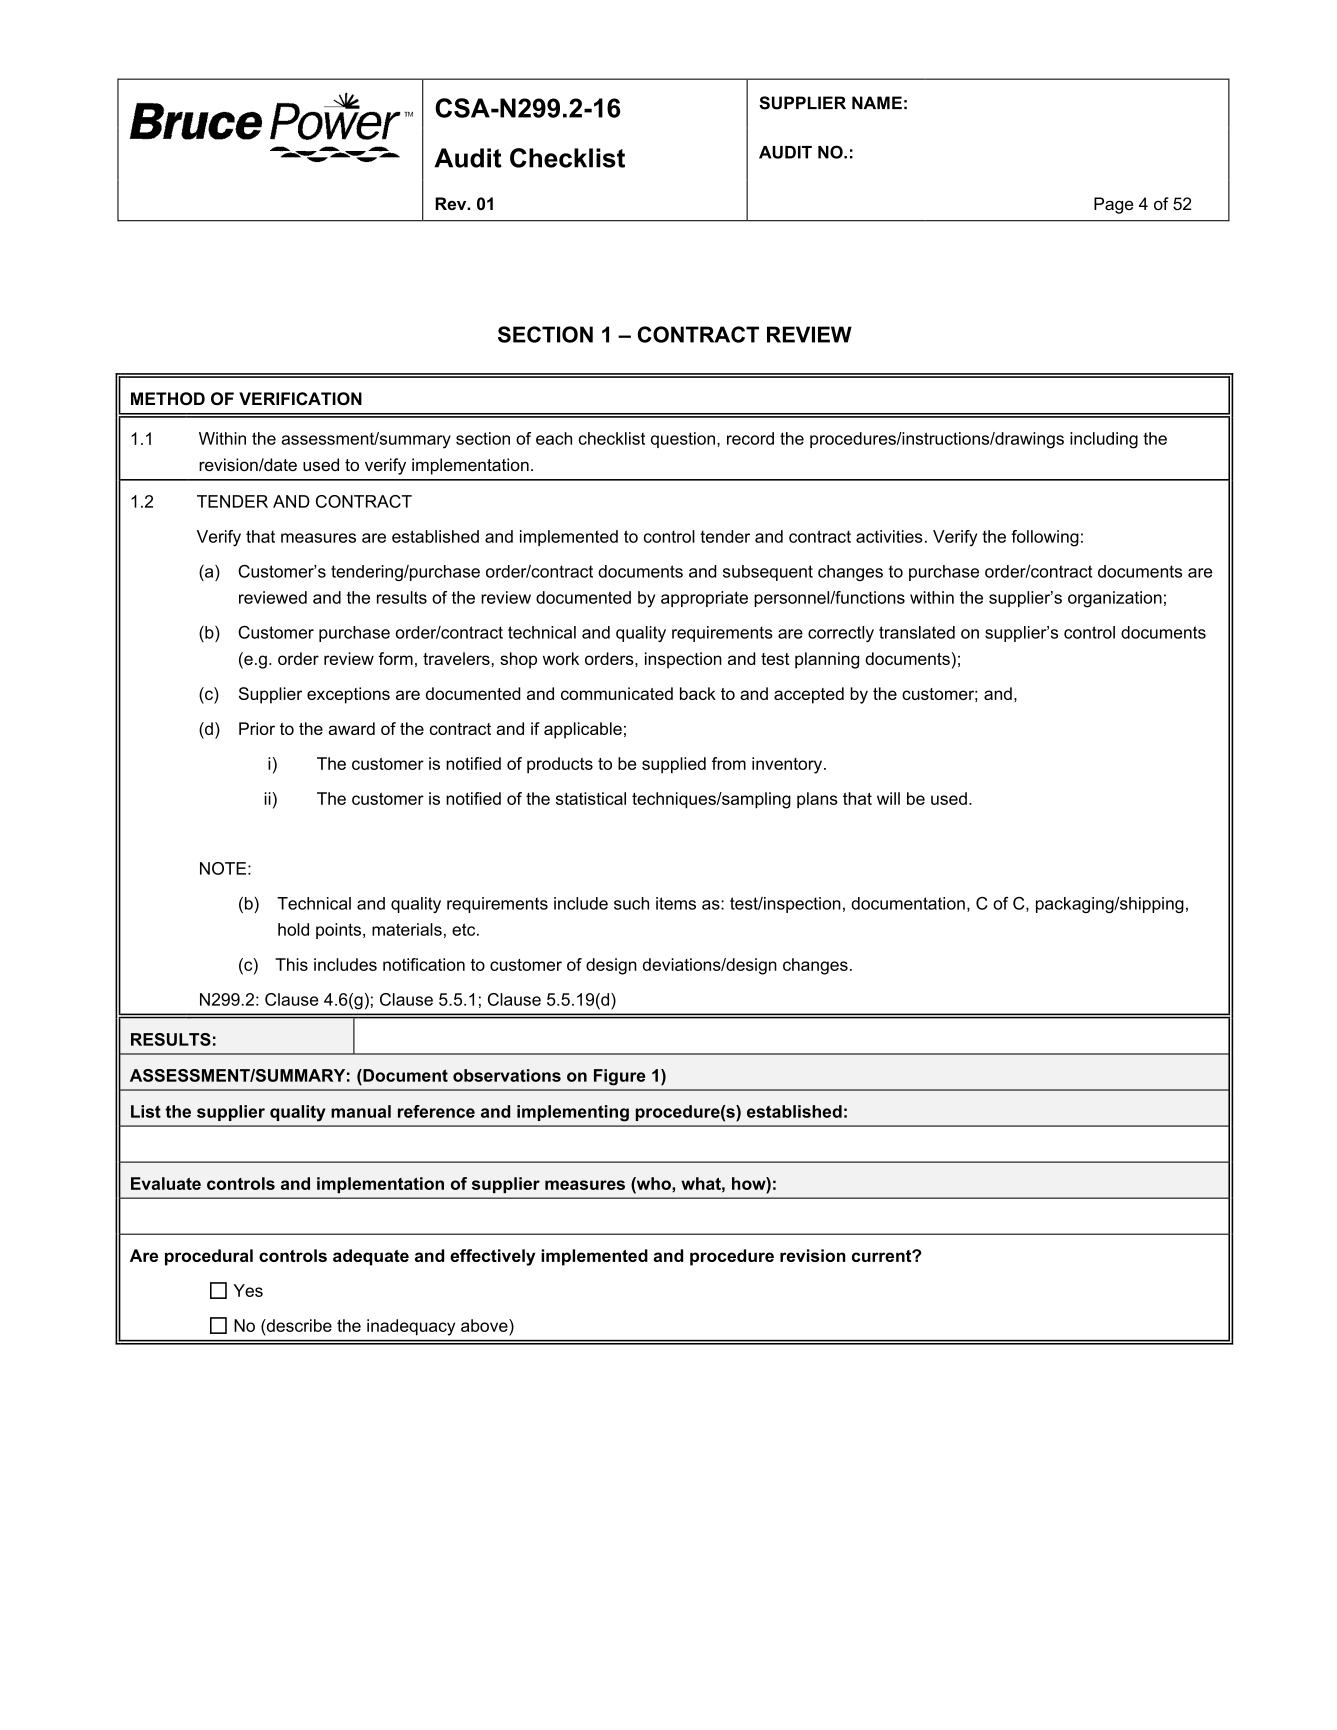  What do you see at coordinates (492, 1257) in the screenshot?
I see `effectively` at bounding box center [492, 1257].
